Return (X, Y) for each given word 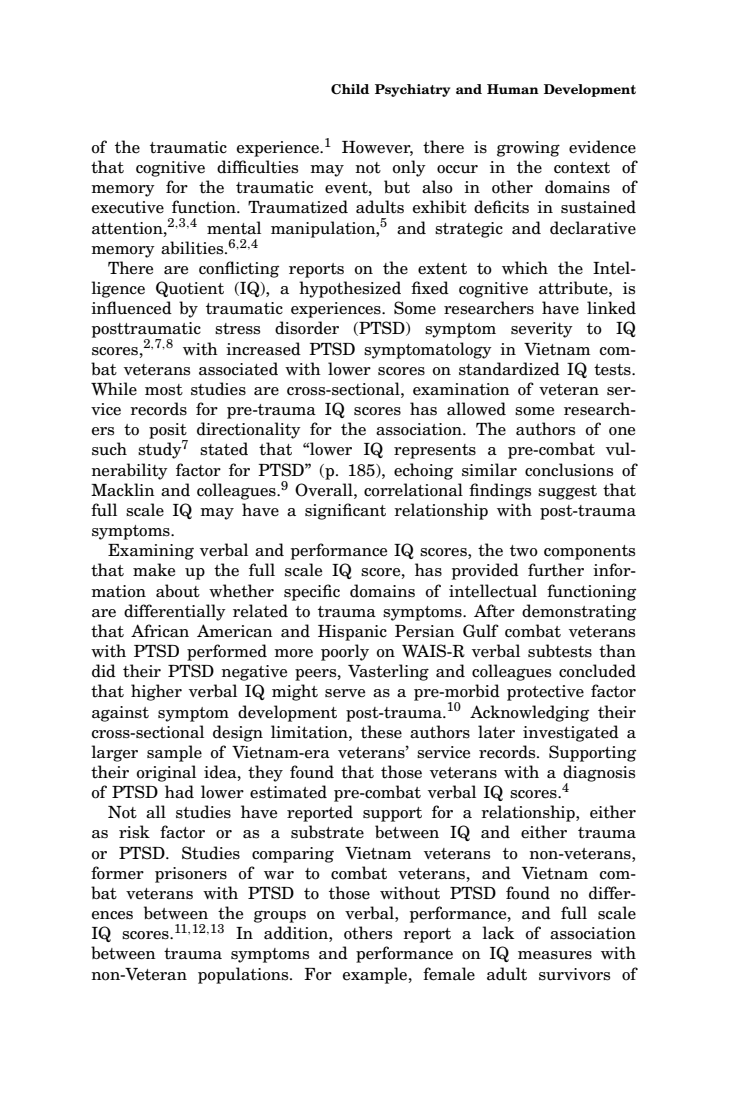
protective (545, 693)
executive (128, 207)
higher (156, 692)
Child (350, 89)
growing (528, 149)
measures (555, 955)
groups (280, 916)
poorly (345, 652)
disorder (307, 328)
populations (244, 975)
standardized (509, 369)
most (164, 390)
